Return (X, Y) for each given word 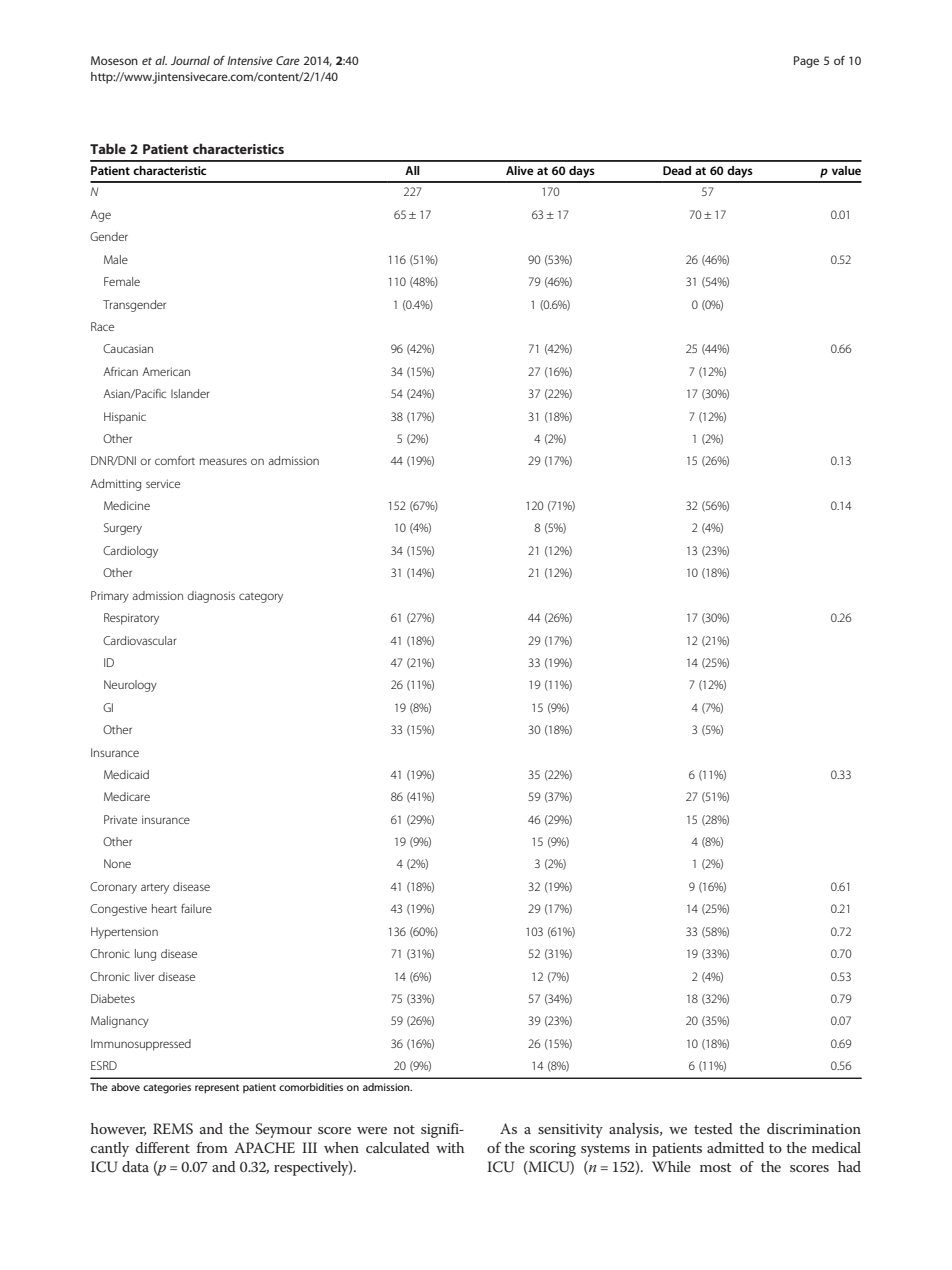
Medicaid (126, 774)
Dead (677, 170)
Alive (520, 170)
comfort (175, 460)
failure (196, 908)
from (212, 1147)
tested (713, 1128)
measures (223, 461)
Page (806, 62)
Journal (190, 60)
